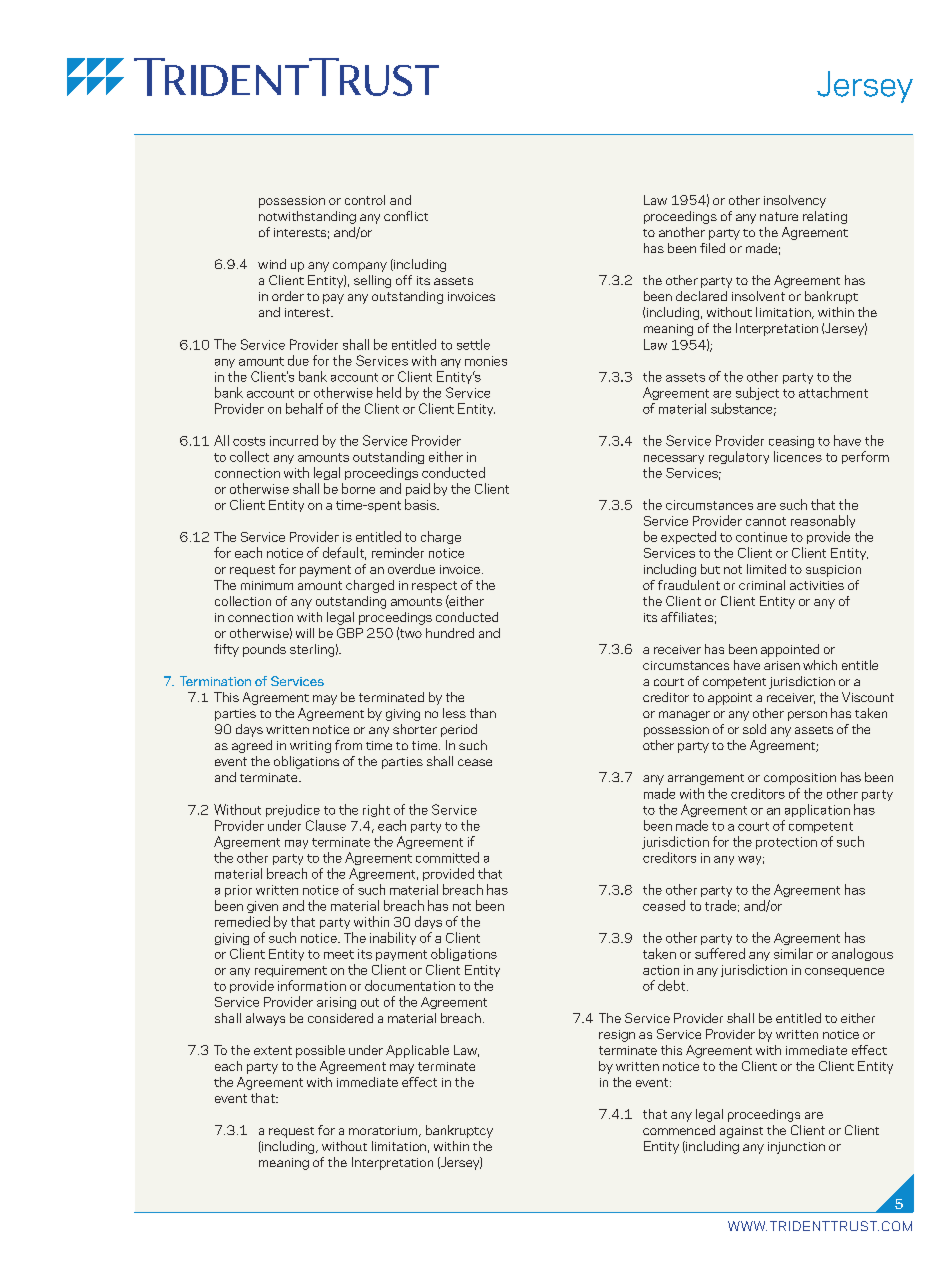  What do you see at coordinates (796, 1148) in the page?
I see `injunction` at bounding box center [796, 1148].
